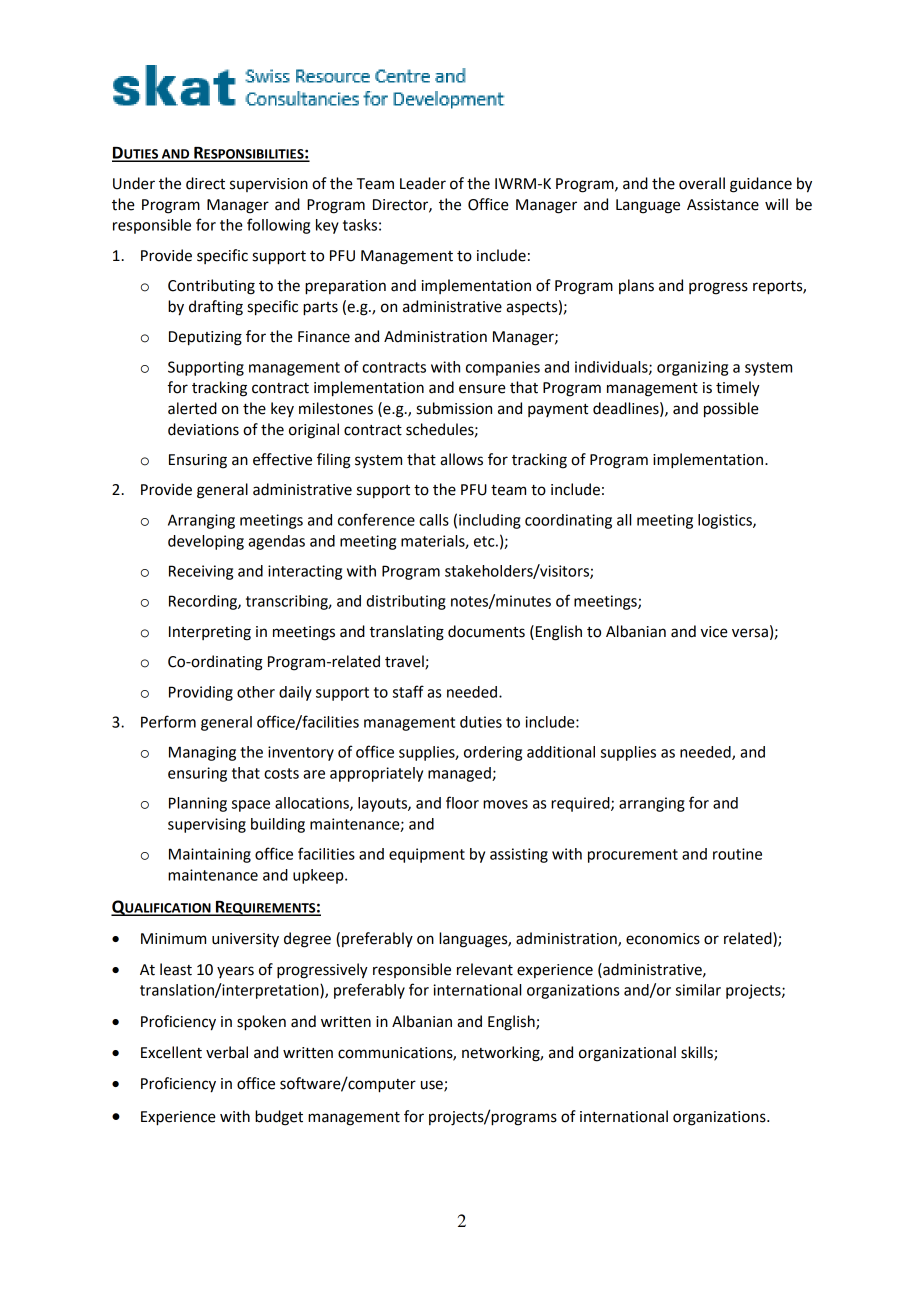  Describe the element at coordinates (198, 804) in the image. I see `Planning` at that location.
